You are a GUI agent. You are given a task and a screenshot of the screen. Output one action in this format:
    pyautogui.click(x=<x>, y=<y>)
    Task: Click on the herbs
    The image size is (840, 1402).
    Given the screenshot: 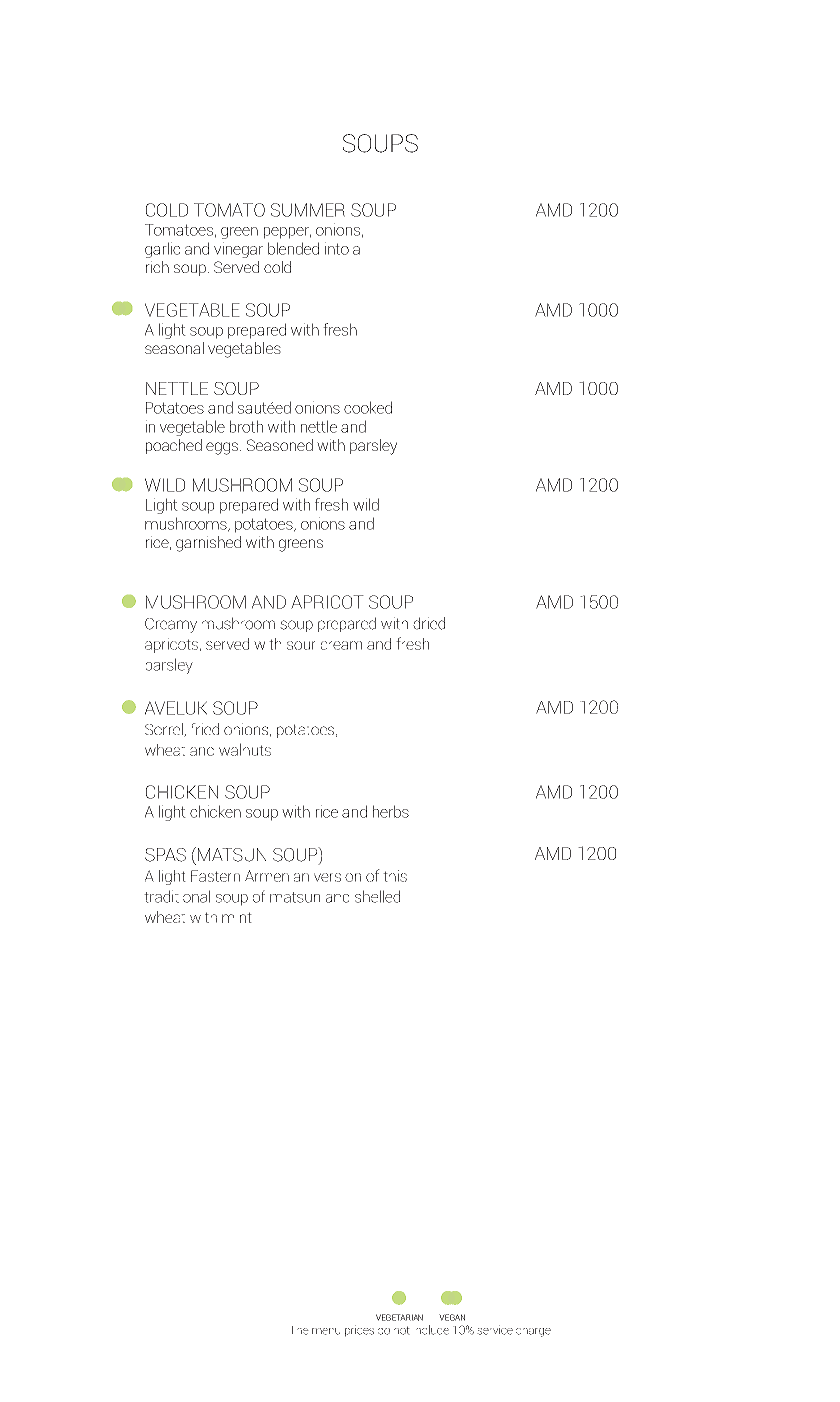 What is the action you would take?
    pyautogui.click(x=391, y=811)
